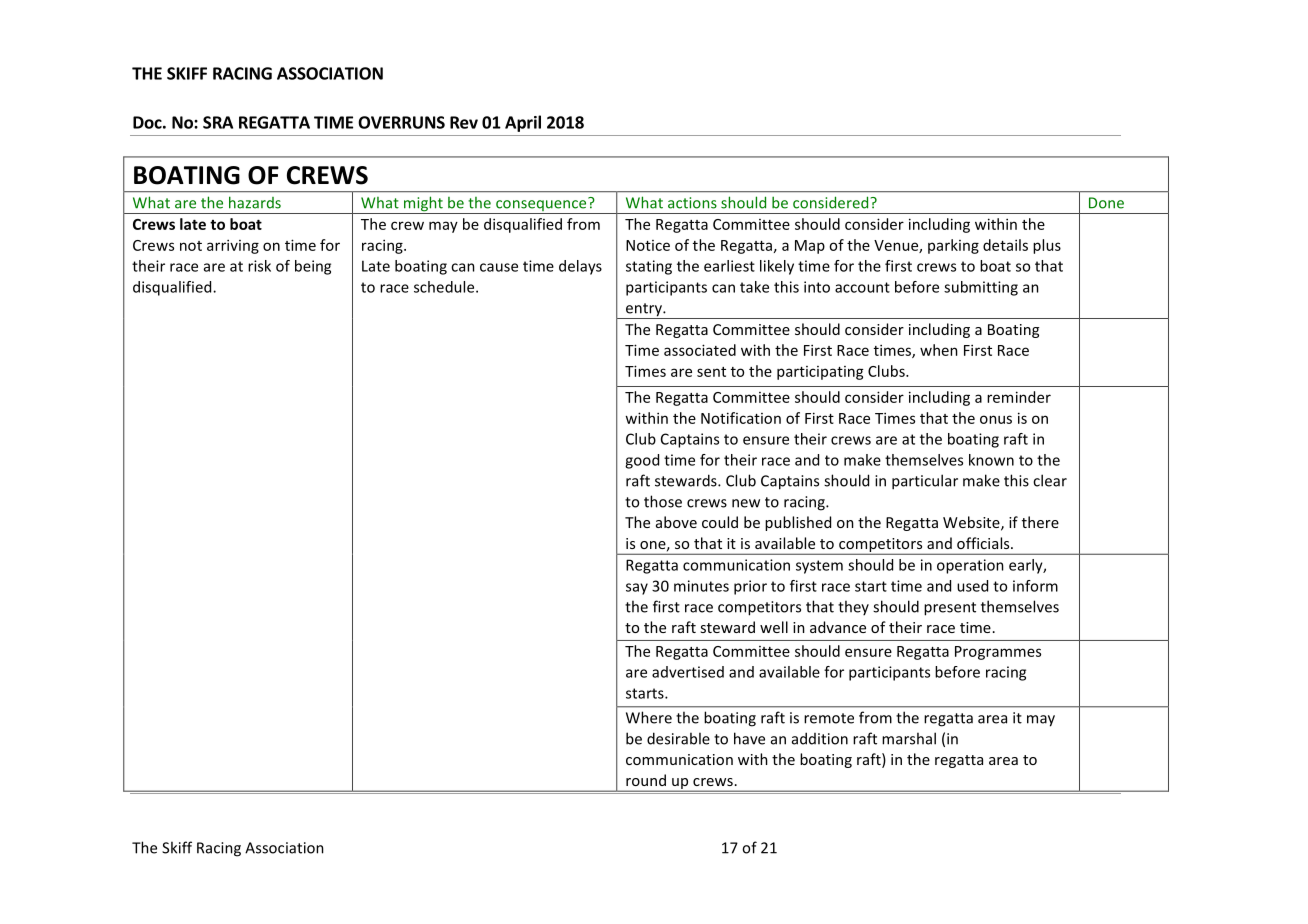 The image size is (1308, 924). I want to click on minutes, so click(701, 586).
